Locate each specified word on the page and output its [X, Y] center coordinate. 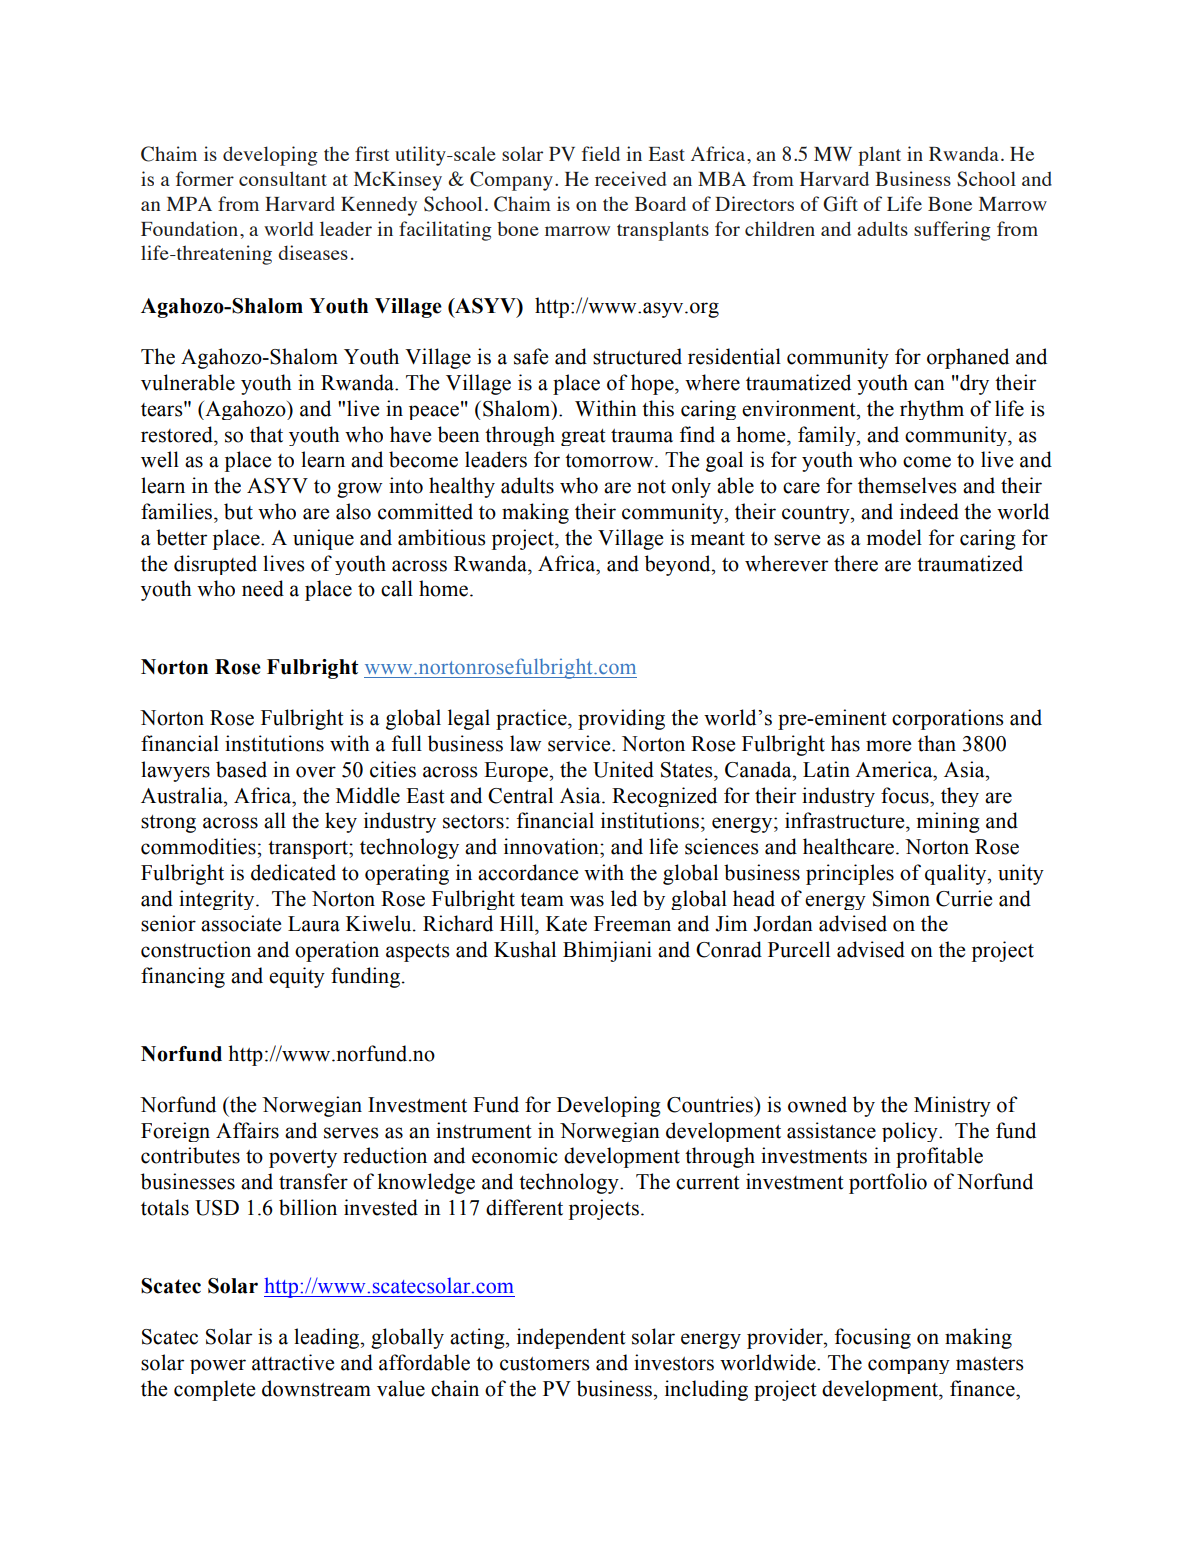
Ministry [952, 1106]
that [266, 434]
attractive [293, 1362]
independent [571, 1338]
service [580, 743]
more [888, 746]
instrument [484, 1130]
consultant [283, 178]
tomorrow [610, 461]
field [601, 153]
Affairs [247, 1130]
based [241, 769]
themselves [907, 485]
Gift [840, 204]
